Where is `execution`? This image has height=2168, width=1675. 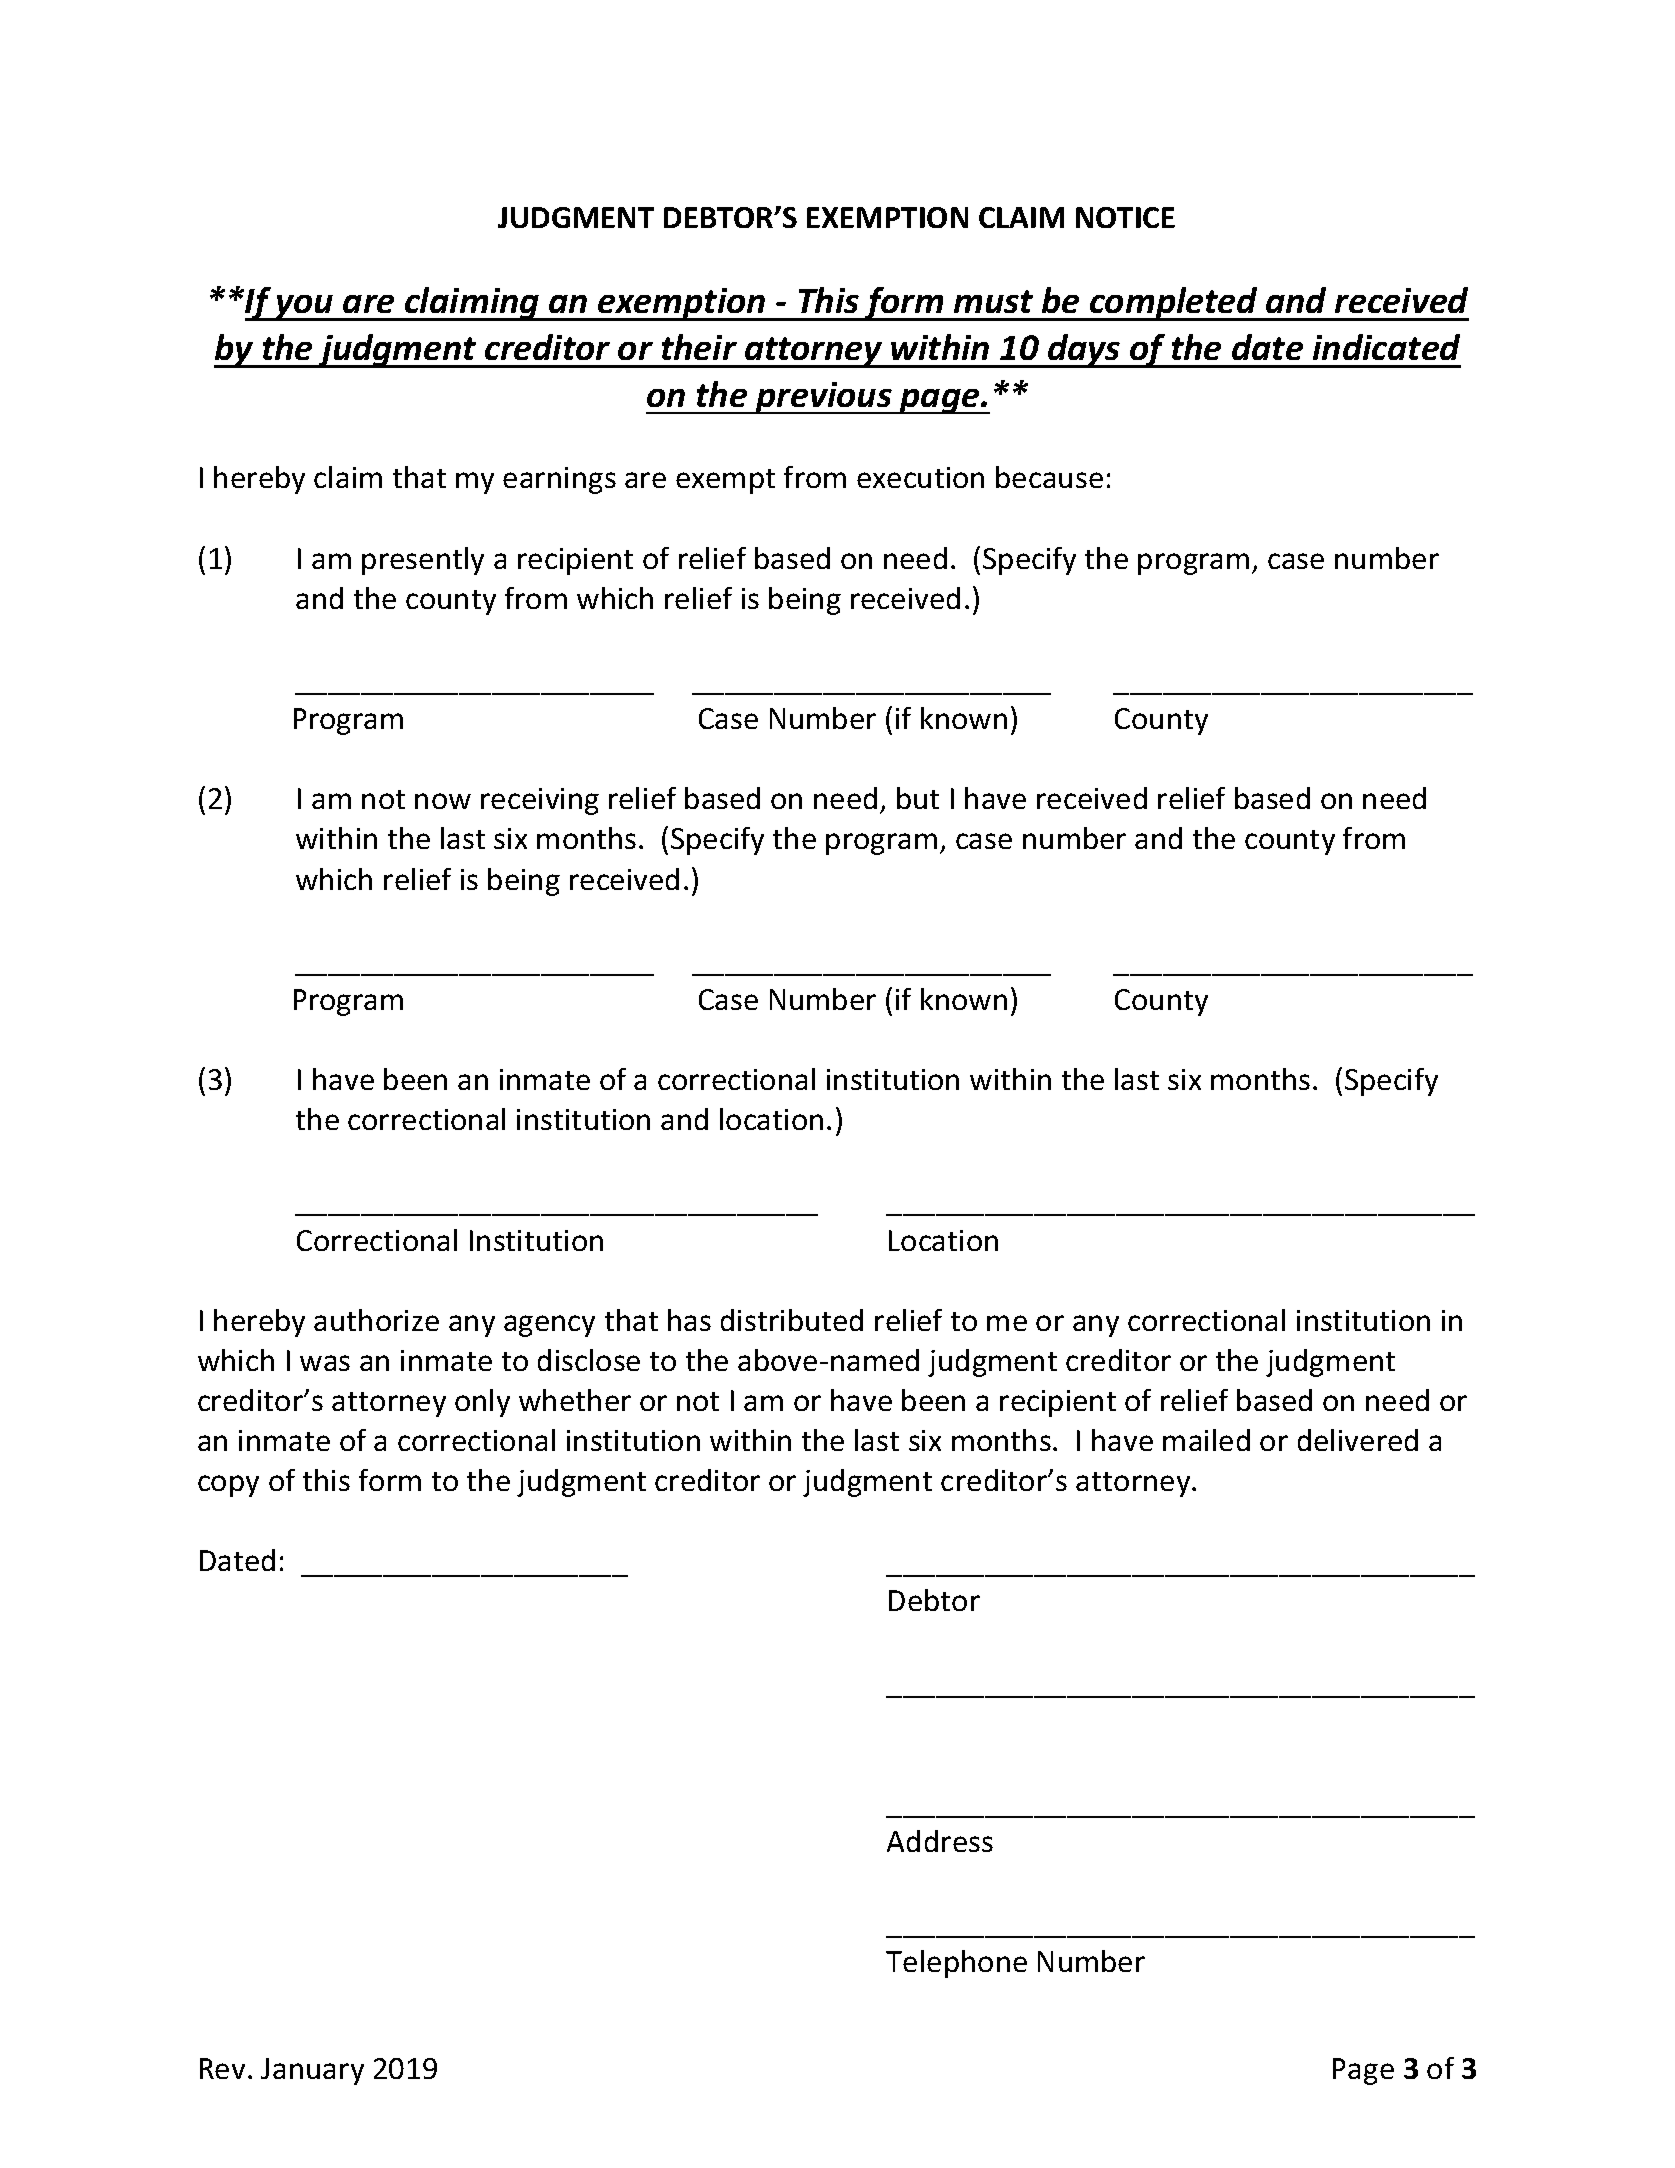
execution is located at coordinates (920, 477).
